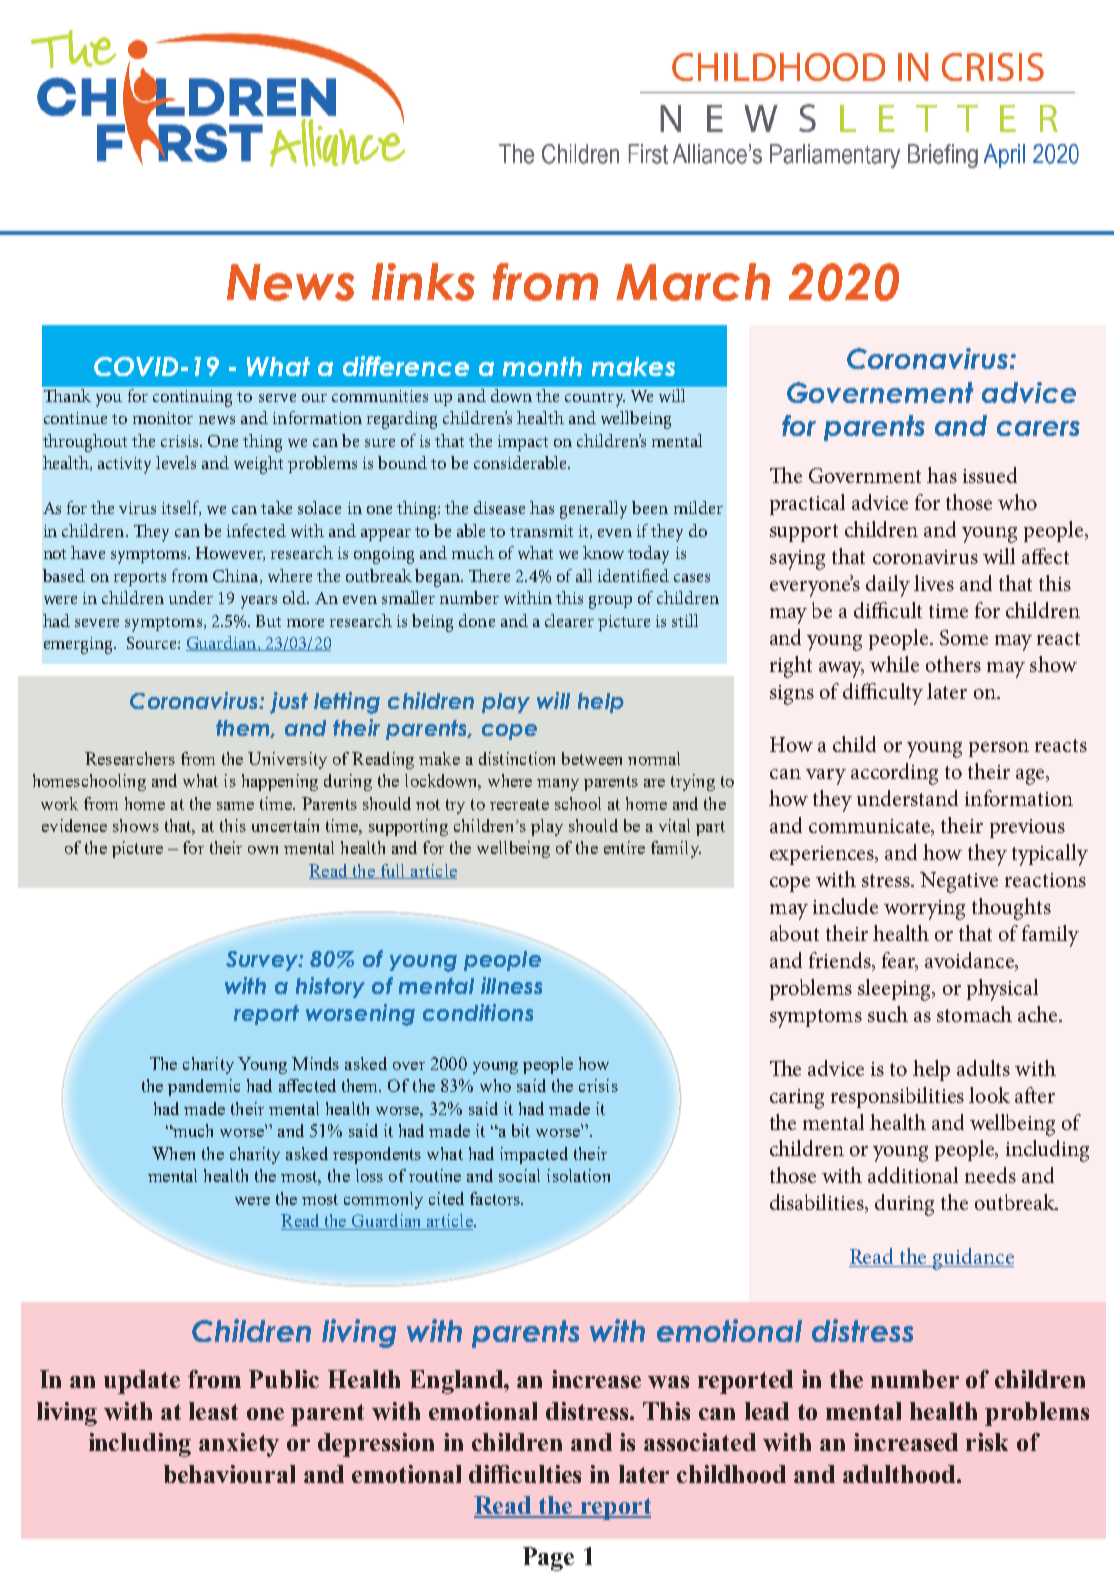 The width and height of the page is (1114, 1575). What do you see at coordinates (229, 1474) in the page?
I see `behavioural` at bounding box center [229, 1474].
